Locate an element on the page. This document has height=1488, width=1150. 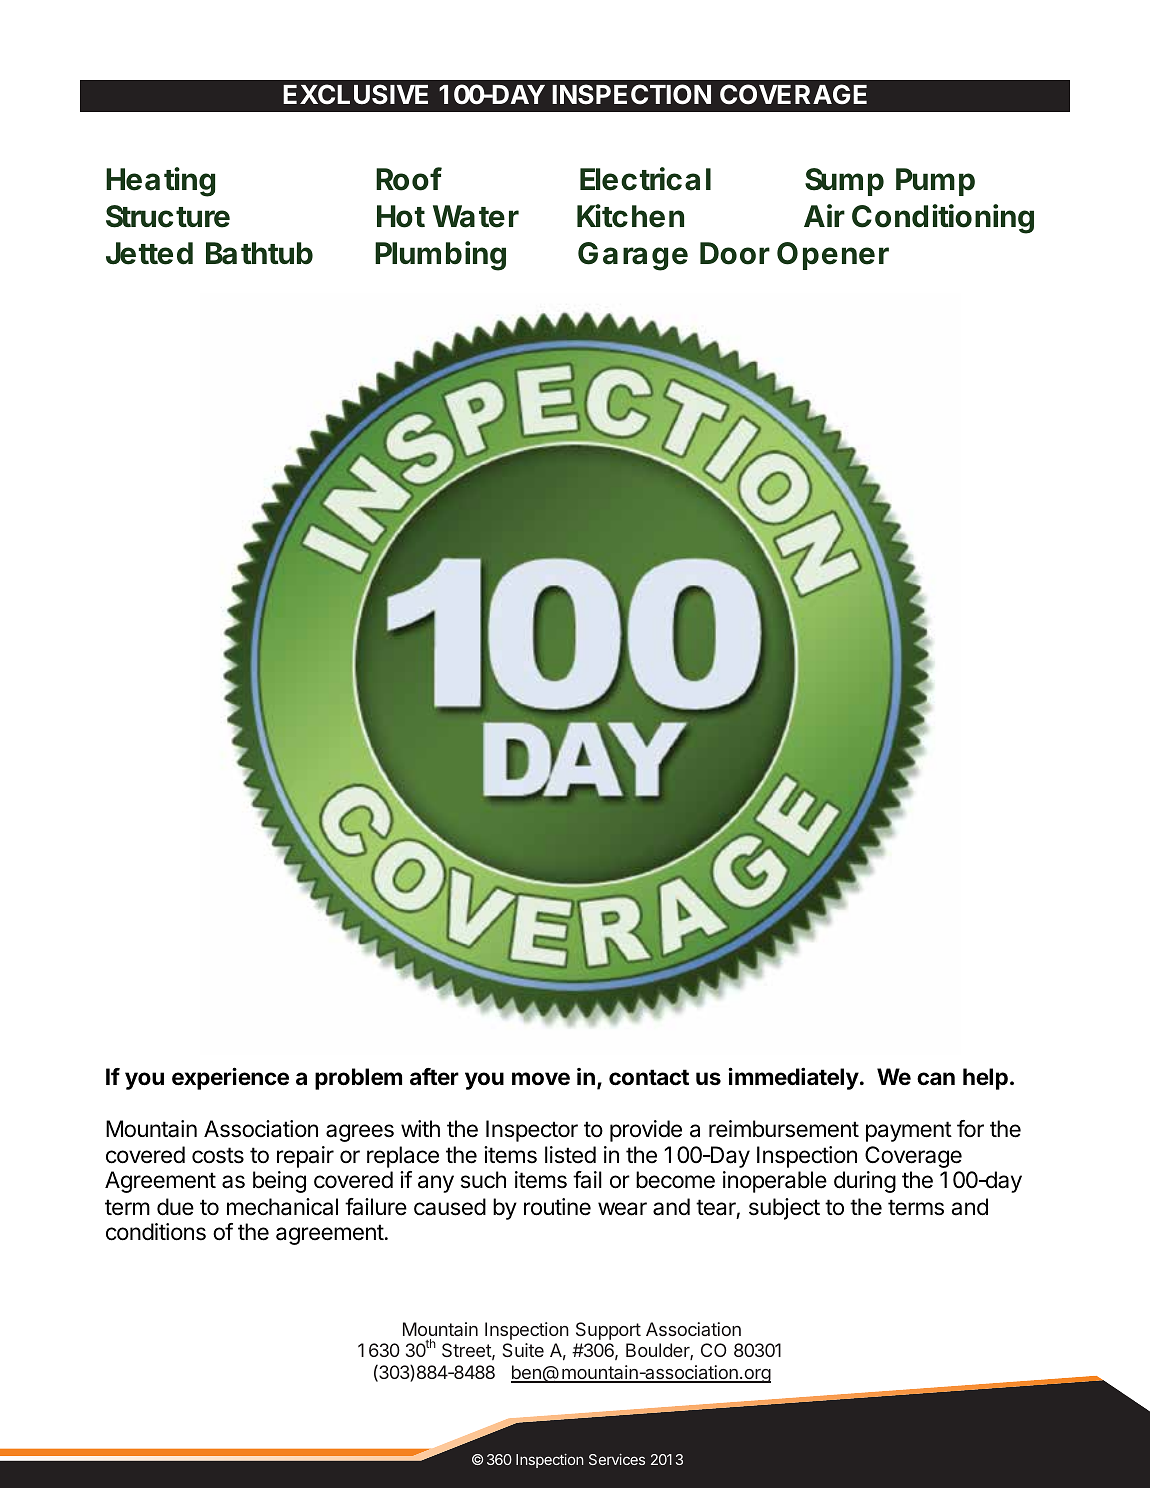
Electrical is located at coordinates (645, 179).
